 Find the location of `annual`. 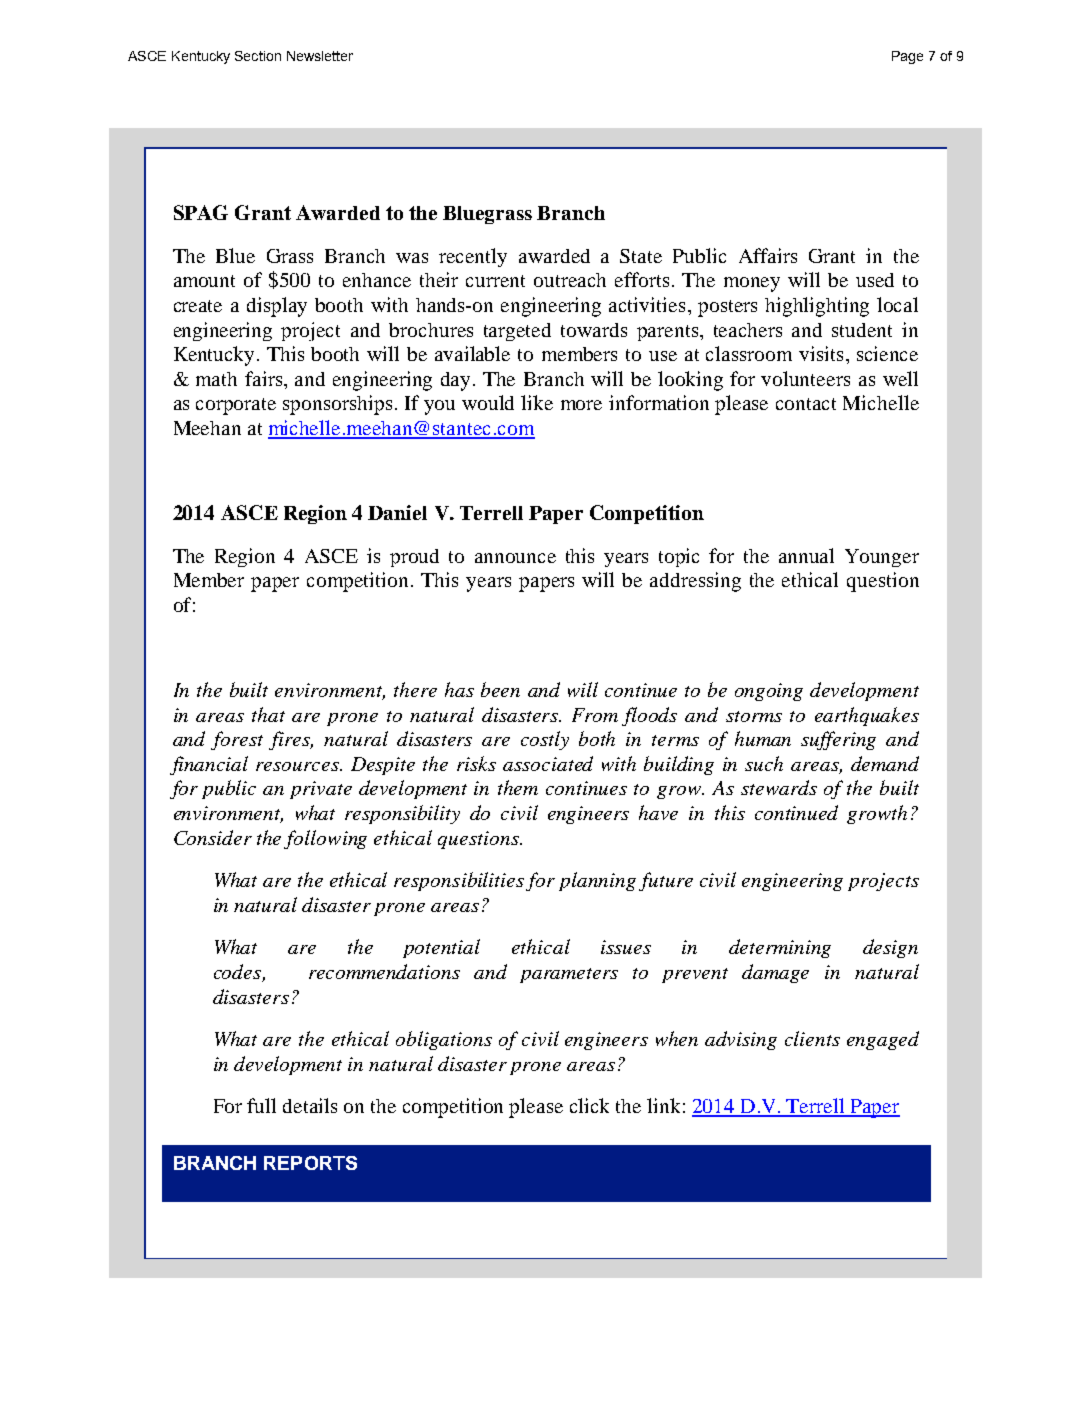

annual is located at coordinates (806, 555).
